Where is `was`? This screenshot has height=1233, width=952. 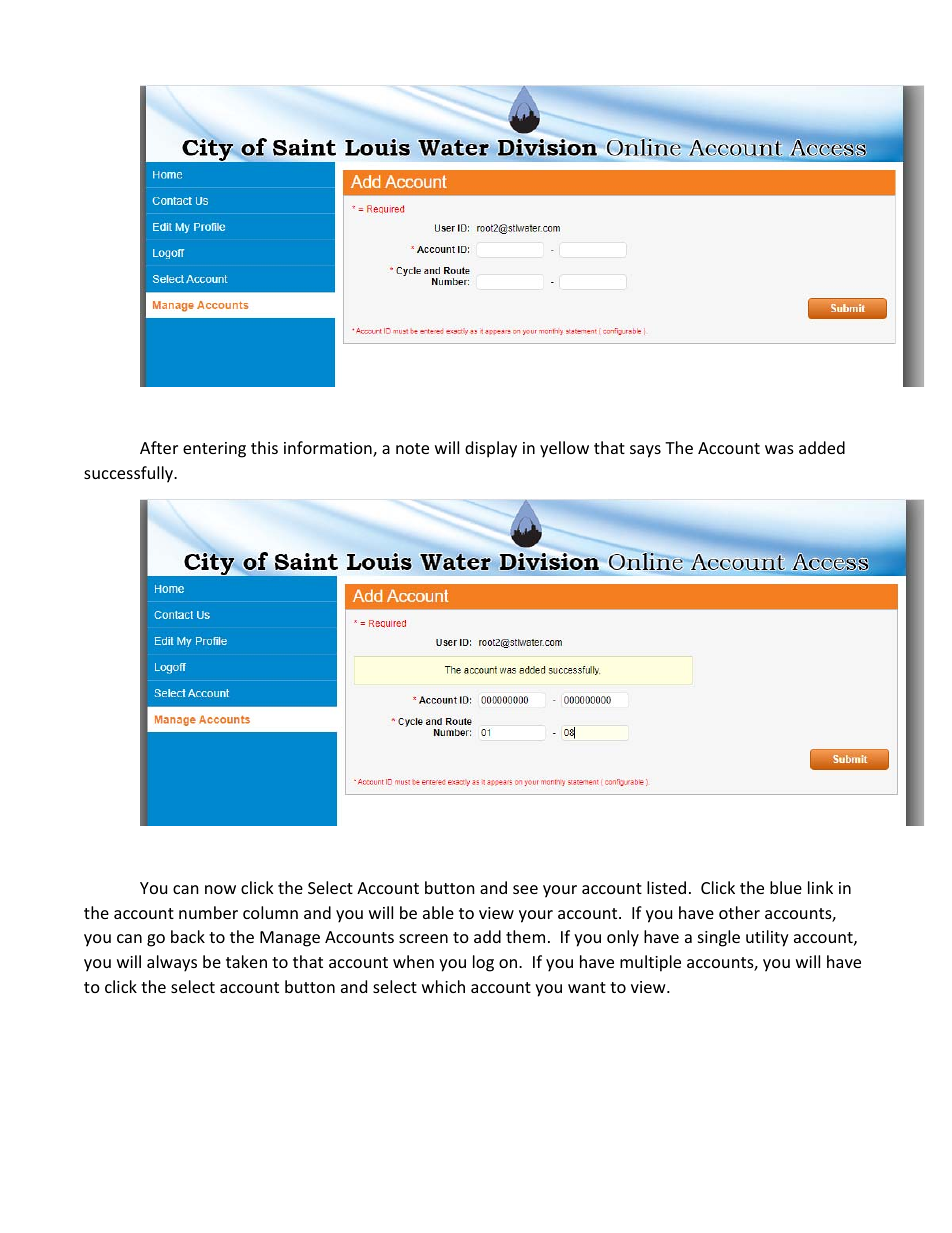
was is located at coordinates (779, 449).
